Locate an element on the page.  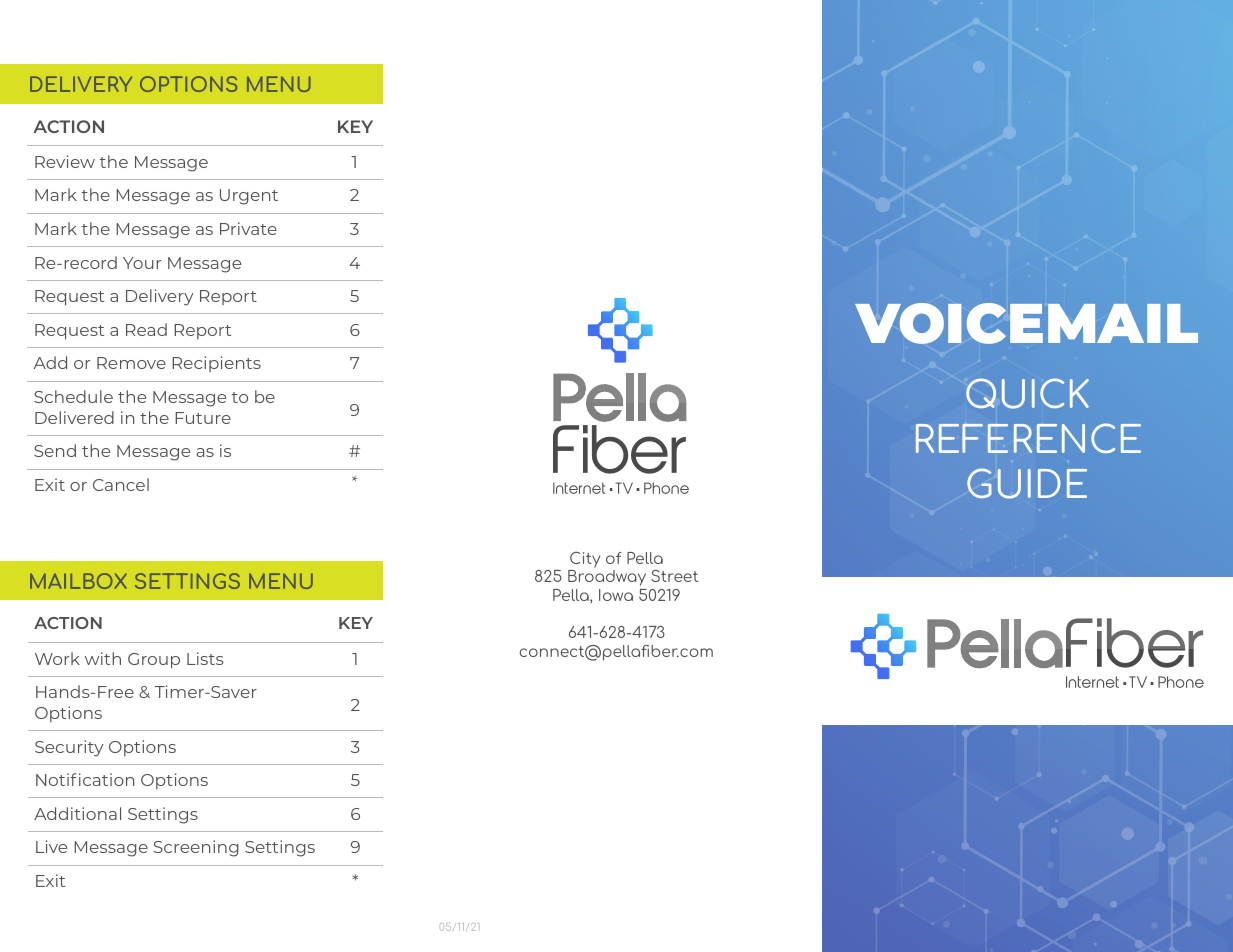
VOICEMAIL is located at coordinates (1026, 323).
